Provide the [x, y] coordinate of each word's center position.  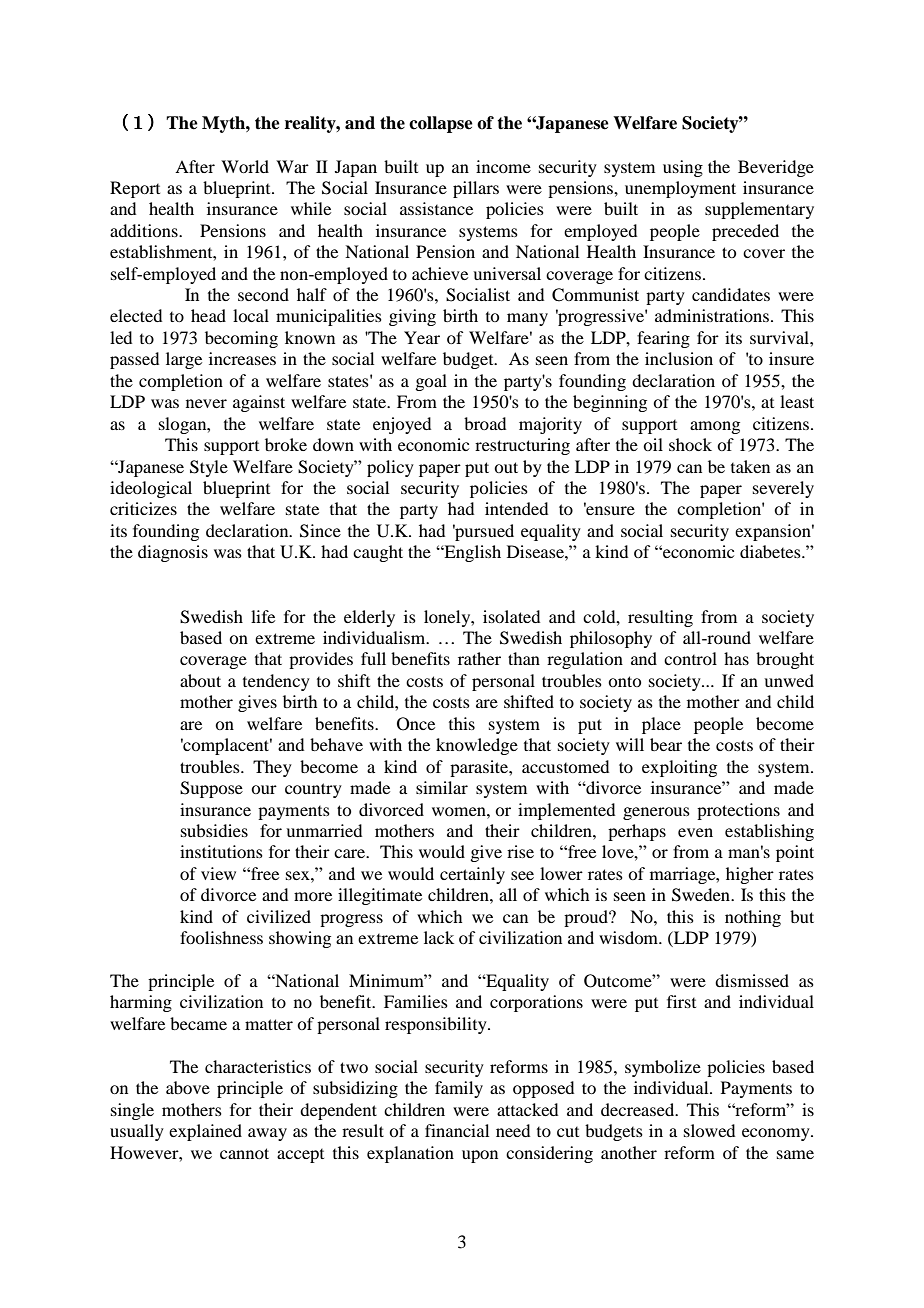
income [503, 166]
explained [205, 1132]
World [245, 166]
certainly [472, 875]
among [715, 427]
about [200, 680]
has [736, 658]
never [206, 403]
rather [479, 658]
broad [485, 423]
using [683, 168]
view [218, 873]
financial [457, 1130]
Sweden [702, 895]
